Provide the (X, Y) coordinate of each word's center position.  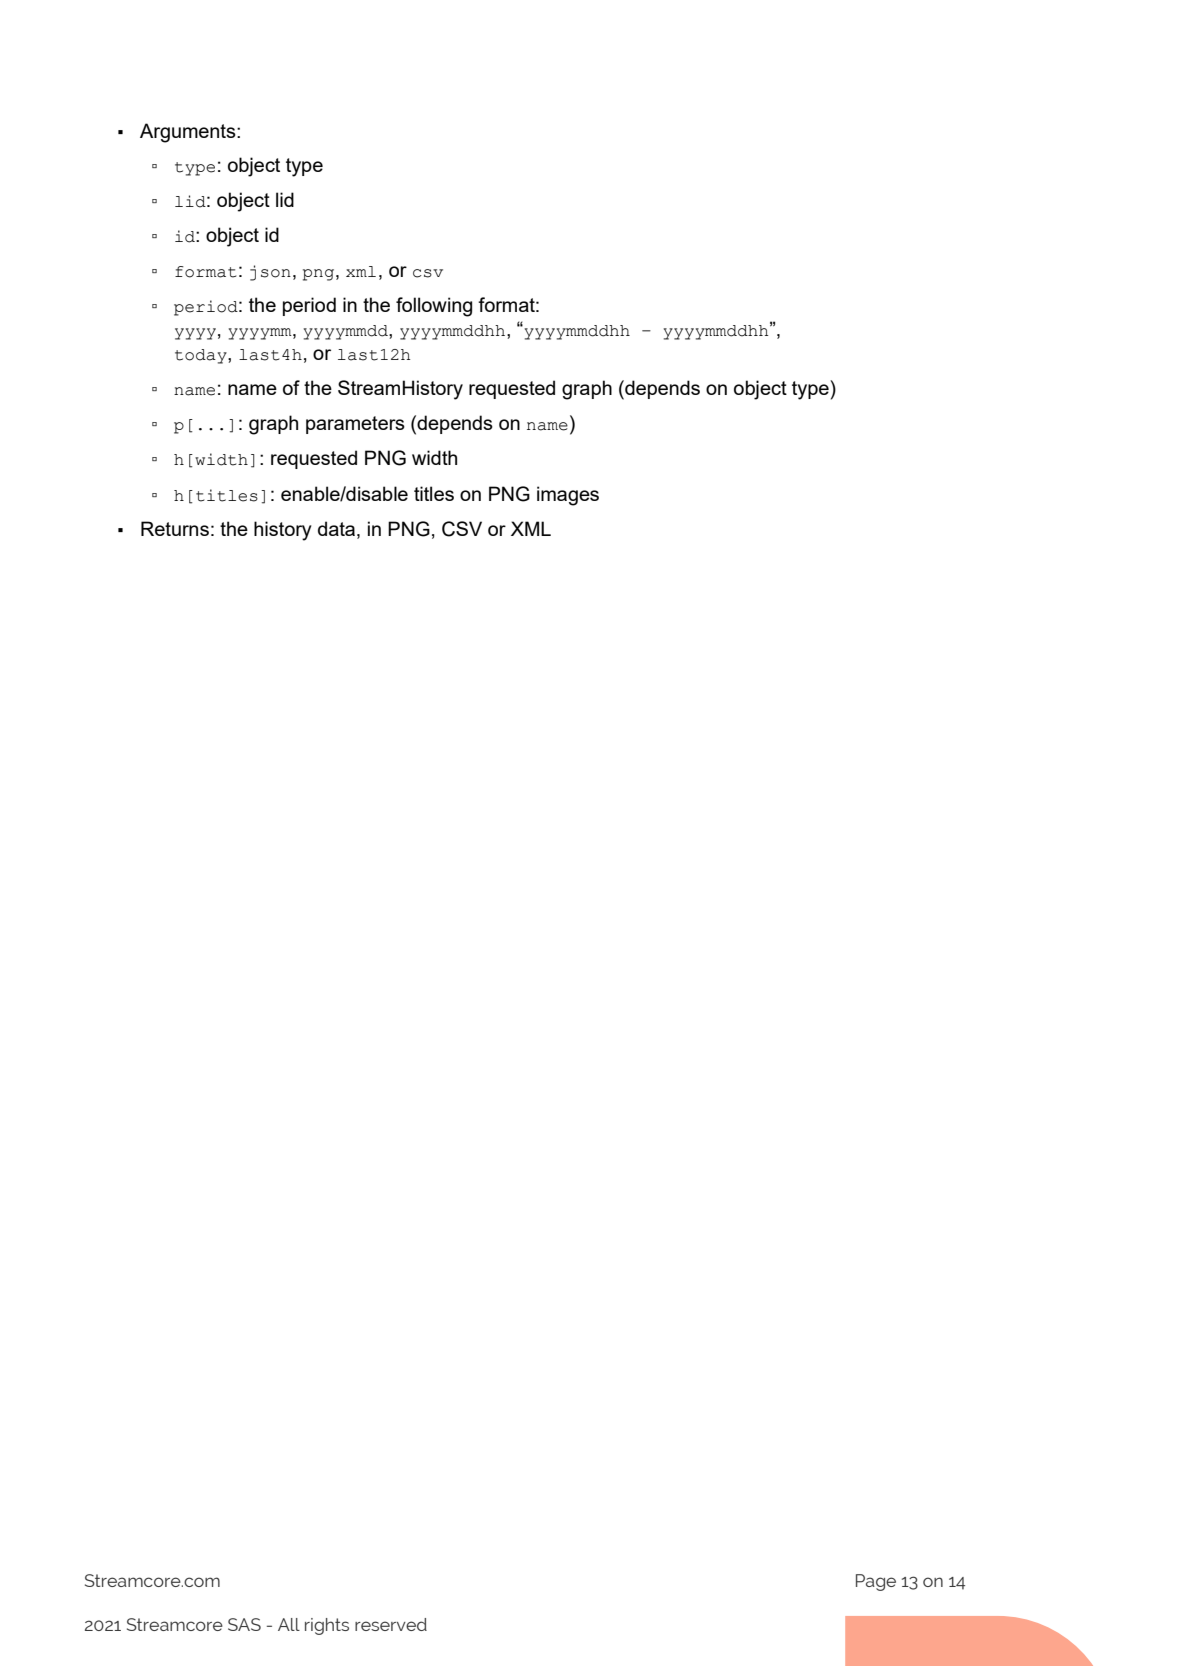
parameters (355, 425)
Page (876, 1582)
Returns (175, 528)
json (270, 273)
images (568, 496)
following (434, 307)
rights (327, 1626)
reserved (391, 1624)
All (289, 1624)
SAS (244, 1624)
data (338, 528)
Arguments (189, 133)
